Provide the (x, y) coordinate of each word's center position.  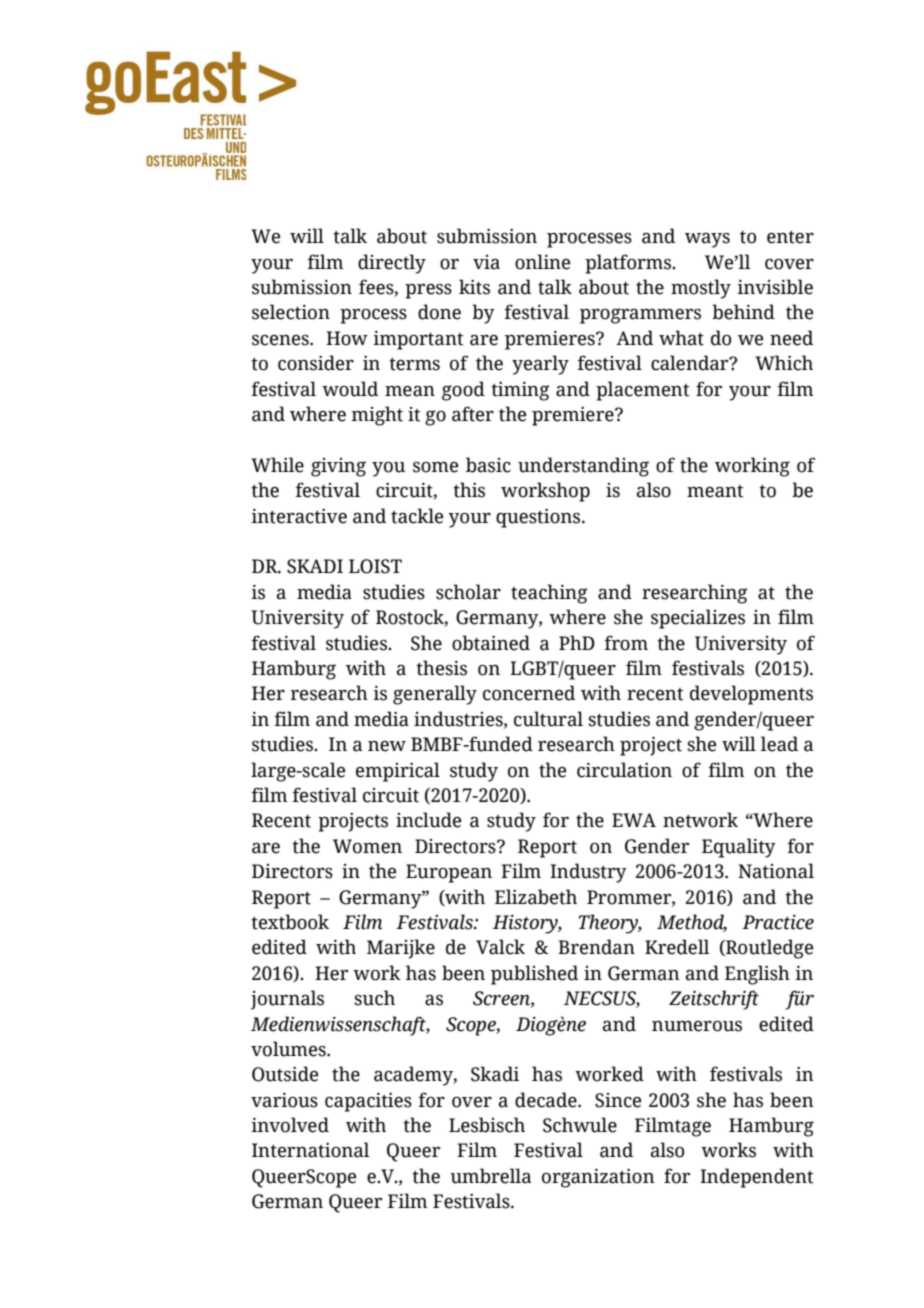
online (542, 262)
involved (290, 1125)
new (387, 746)
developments (751, 695)
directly (392, 264)
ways (707, 240)
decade (547, 1100)
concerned (529, 693)
